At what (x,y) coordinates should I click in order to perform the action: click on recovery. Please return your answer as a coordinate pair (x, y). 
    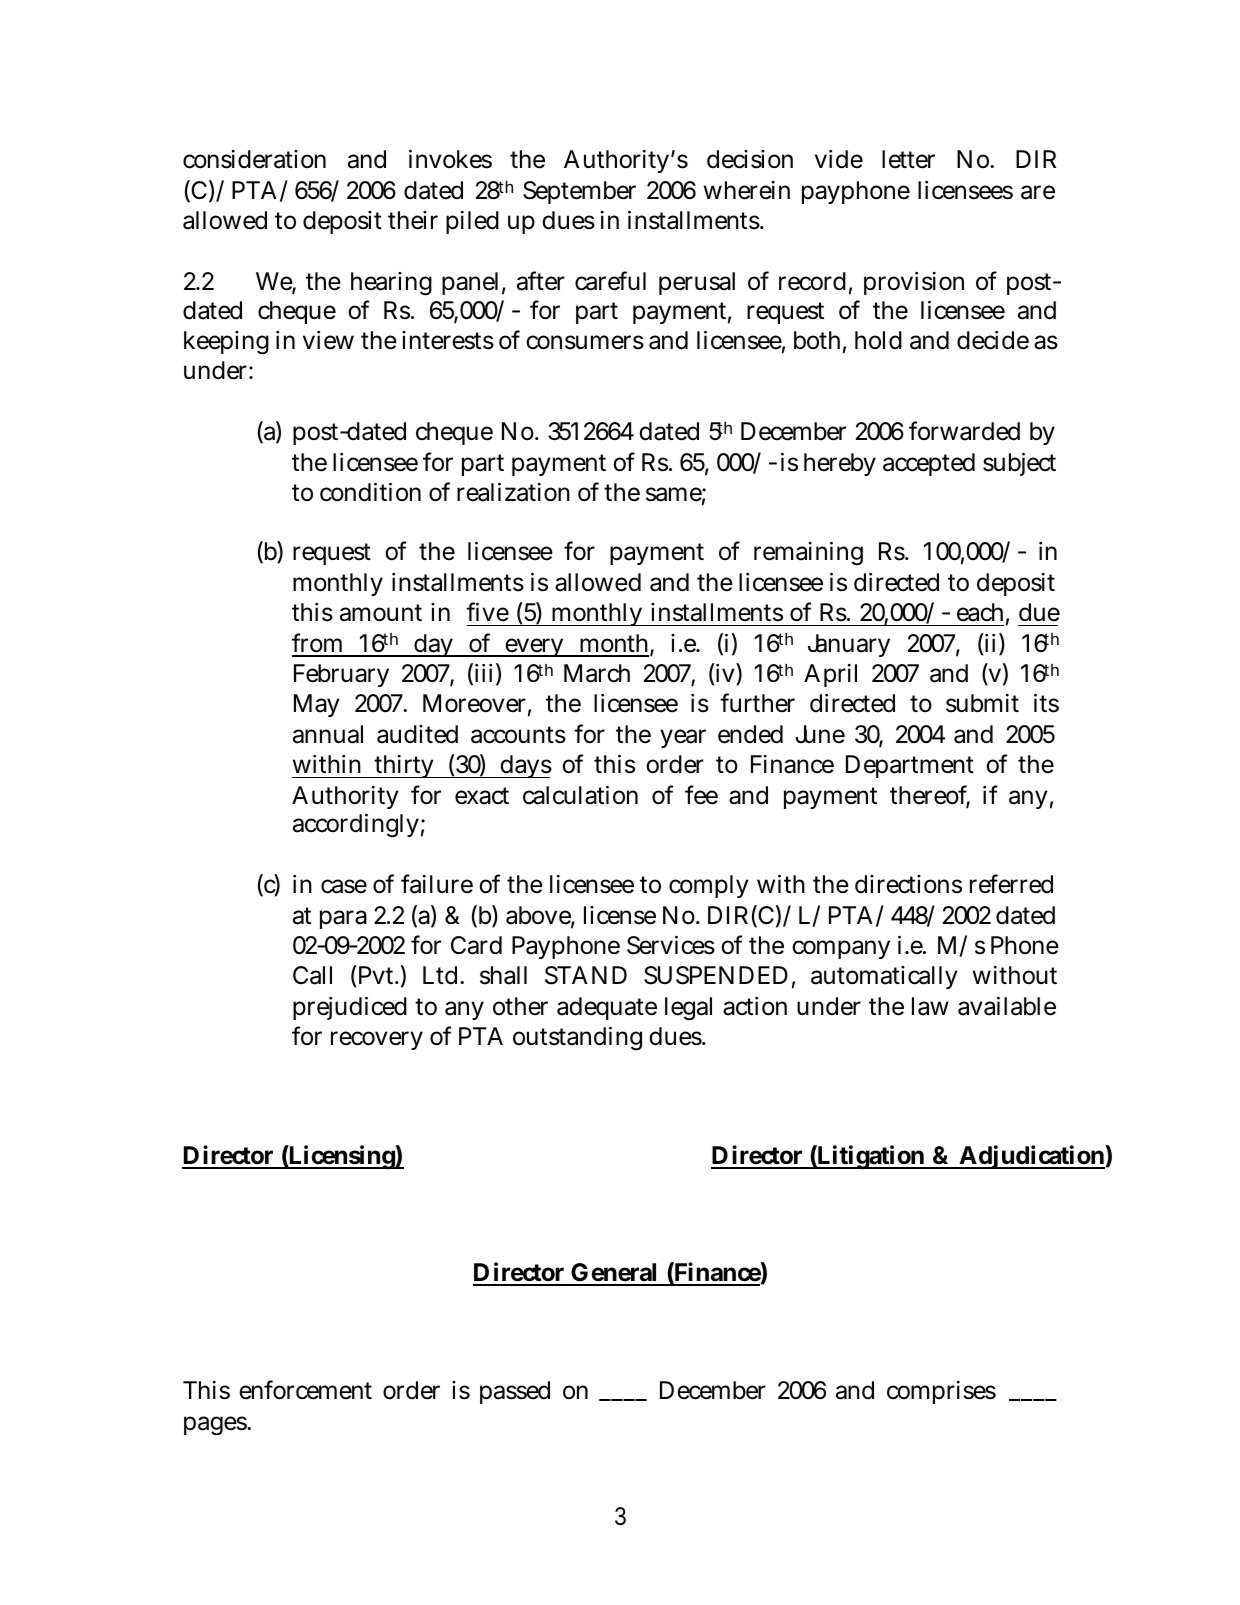
    Looking at the image, I should click on (377, 1040).
